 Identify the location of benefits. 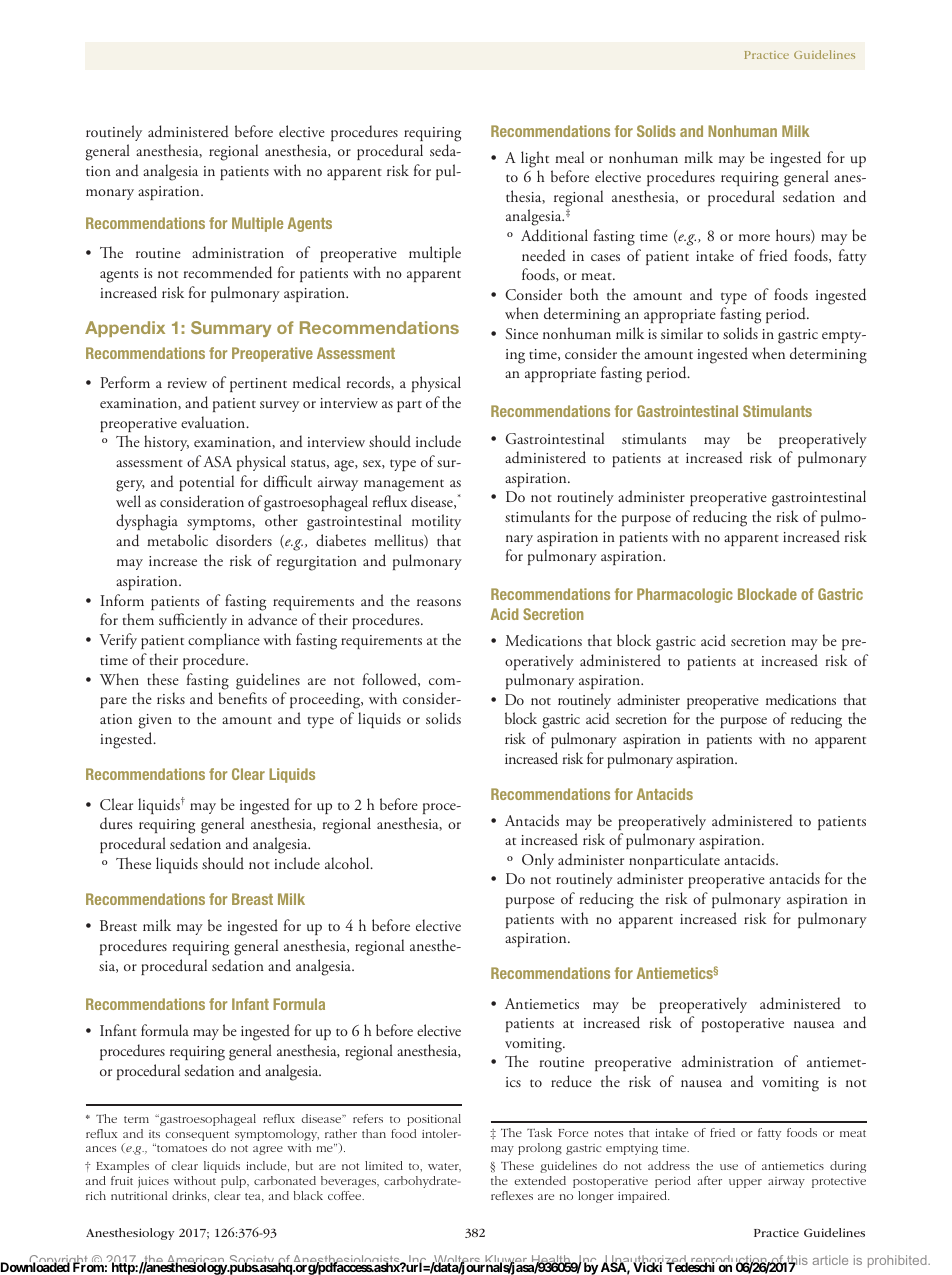
(242, 698).
